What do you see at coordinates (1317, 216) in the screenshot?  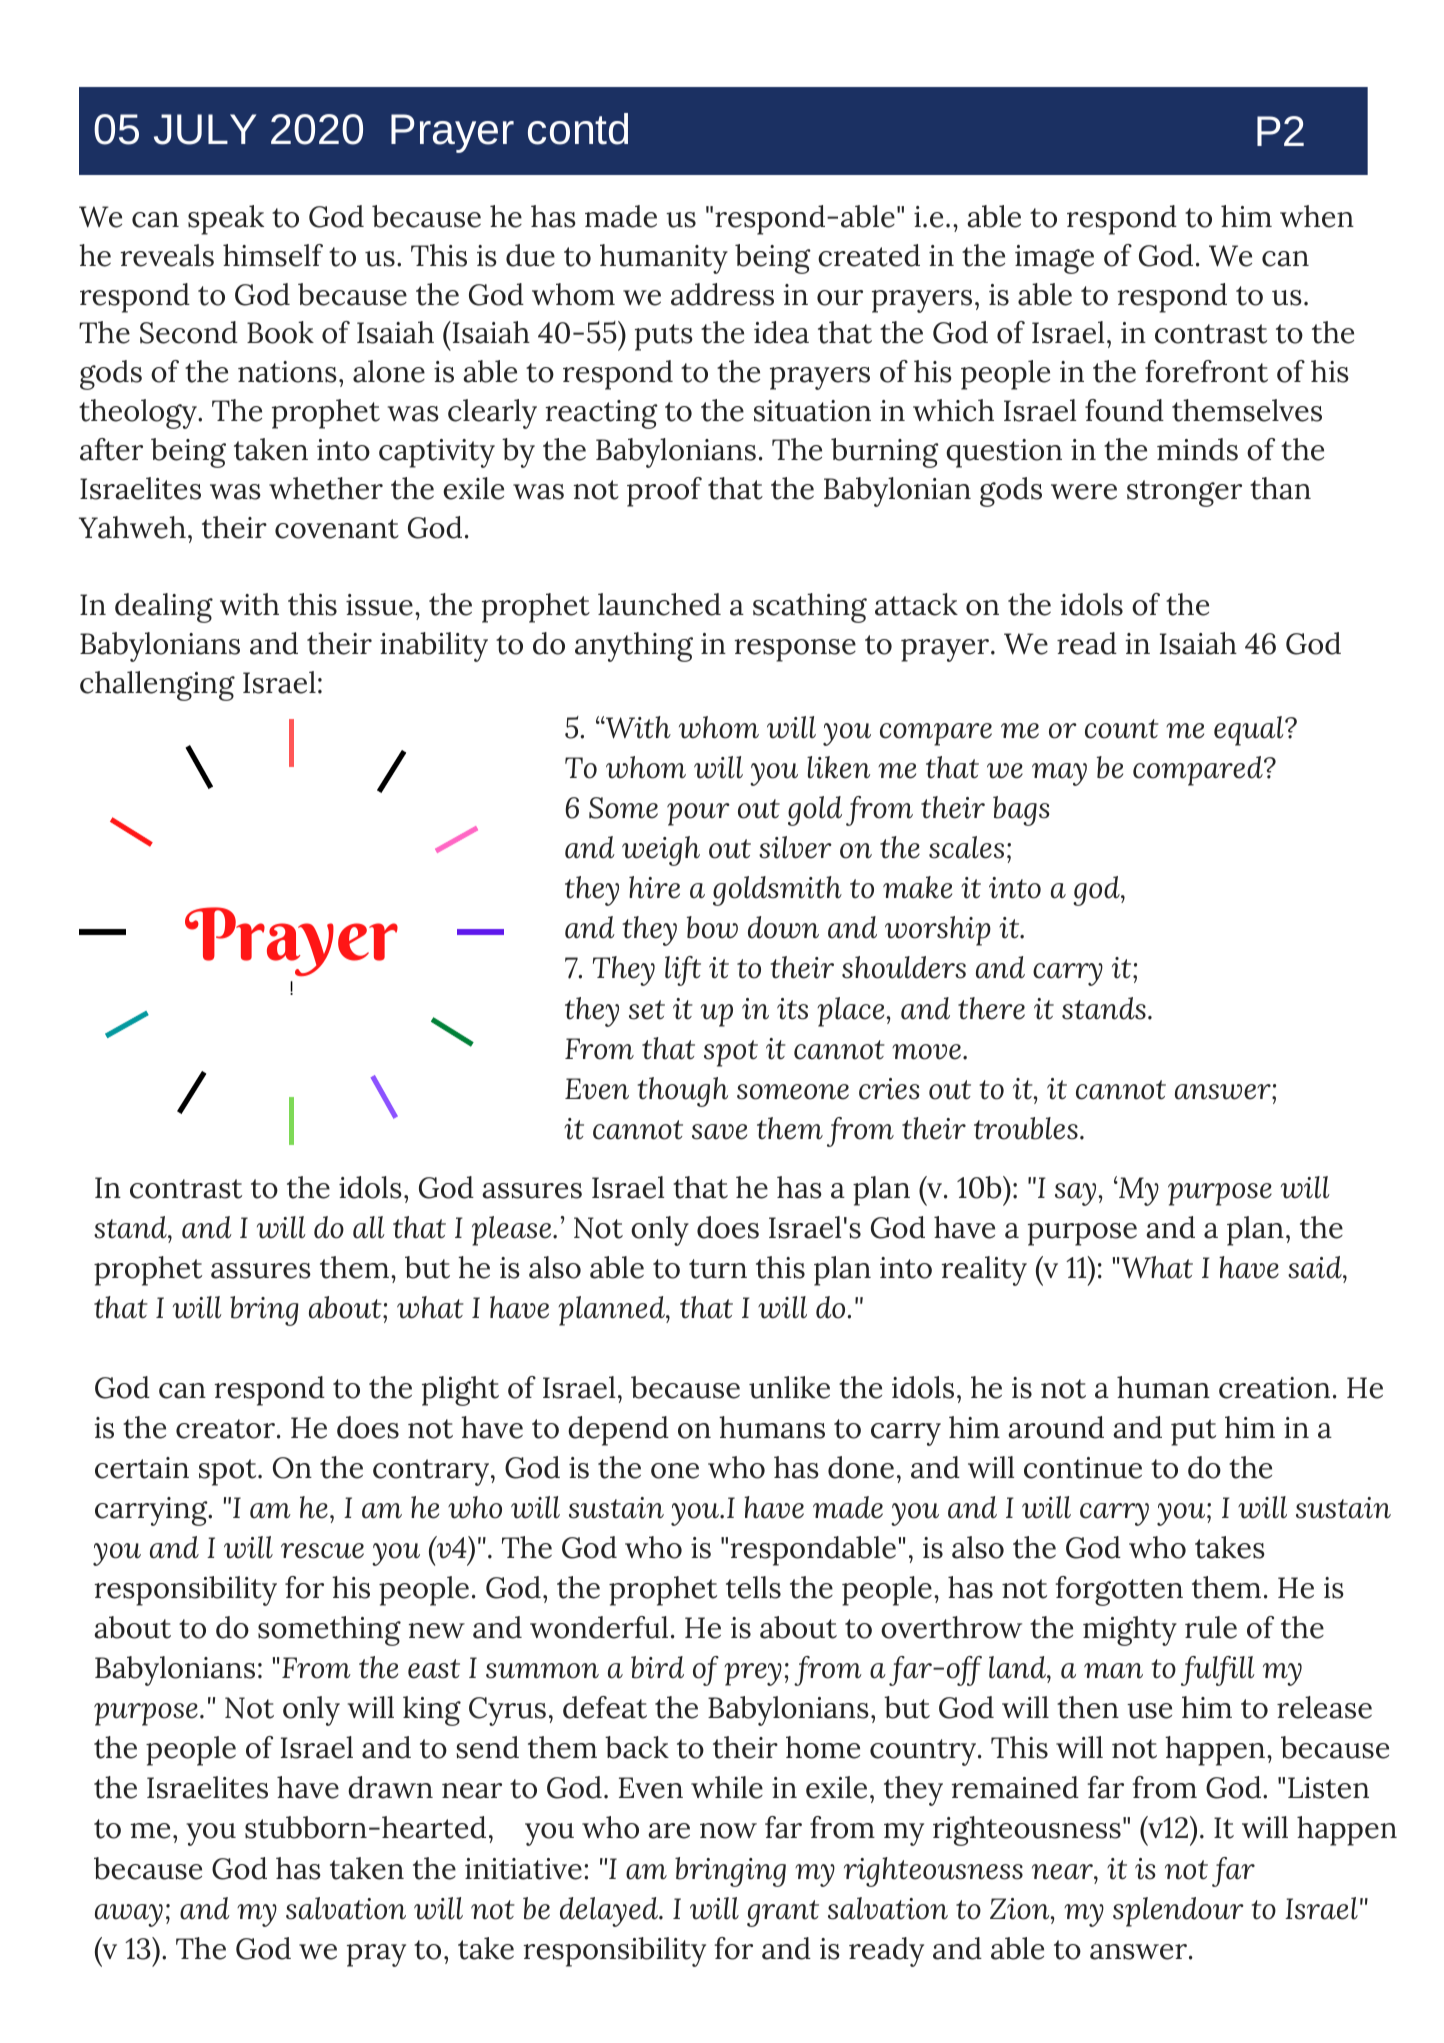 I see `when` at bounding box center [1317, 216].
